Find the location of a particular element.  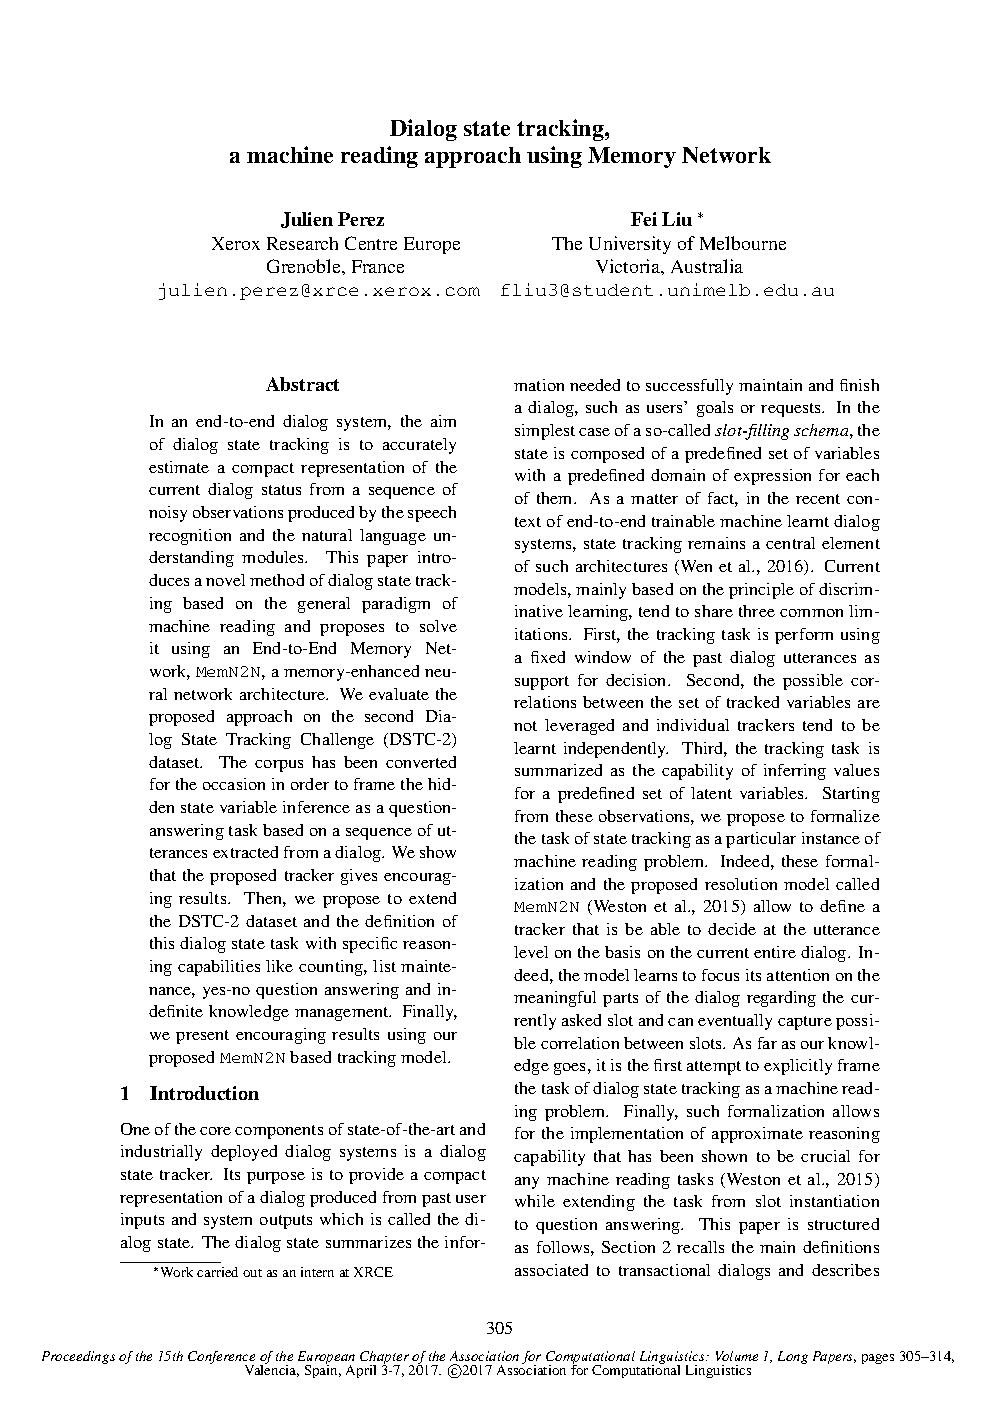

Conference is located at coordinates (221, 1359).
